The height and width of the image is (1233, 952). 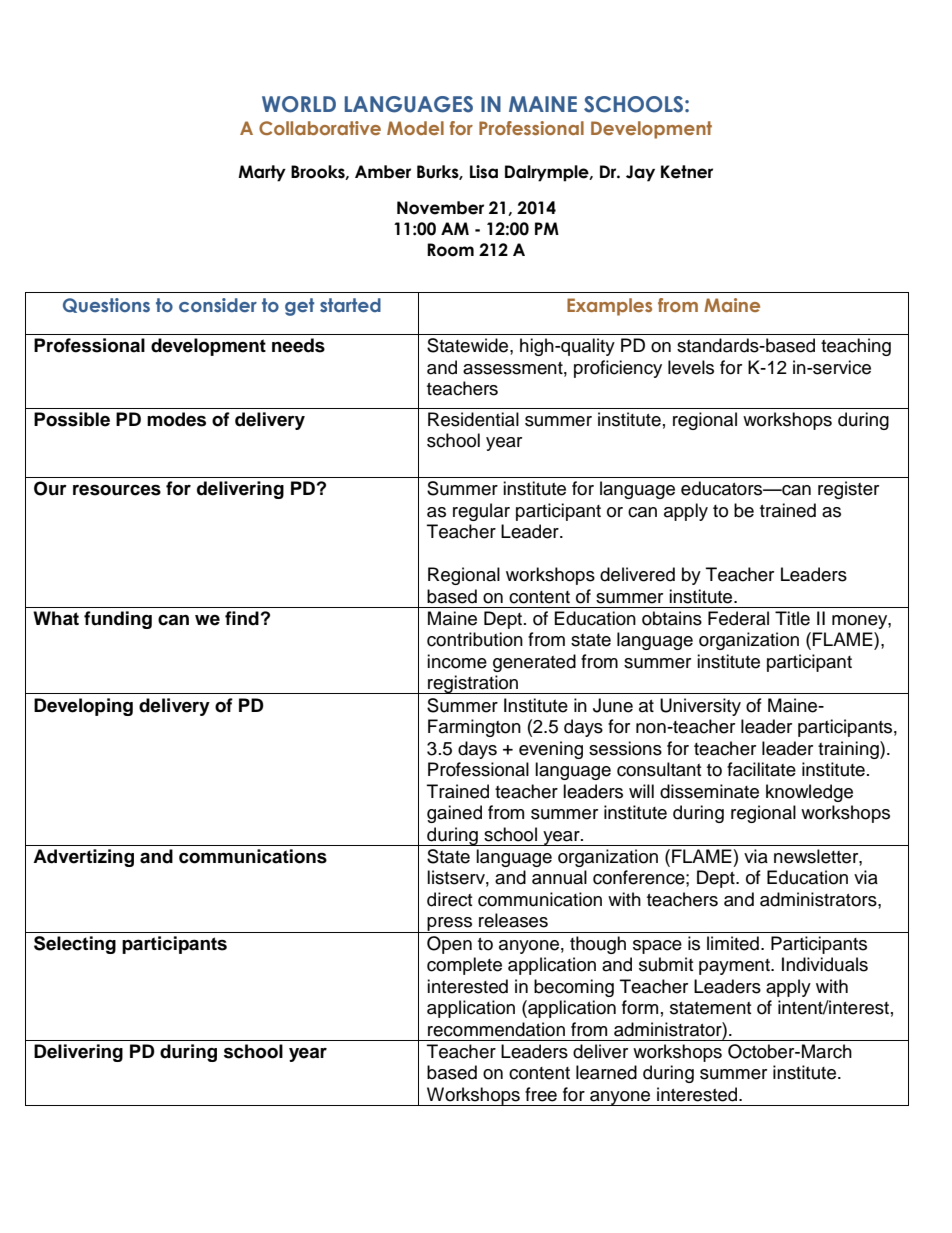 What do you see at coordinates (496, 1029) in the image?
I see `recommendation` at bounding box center [496, 1029].
